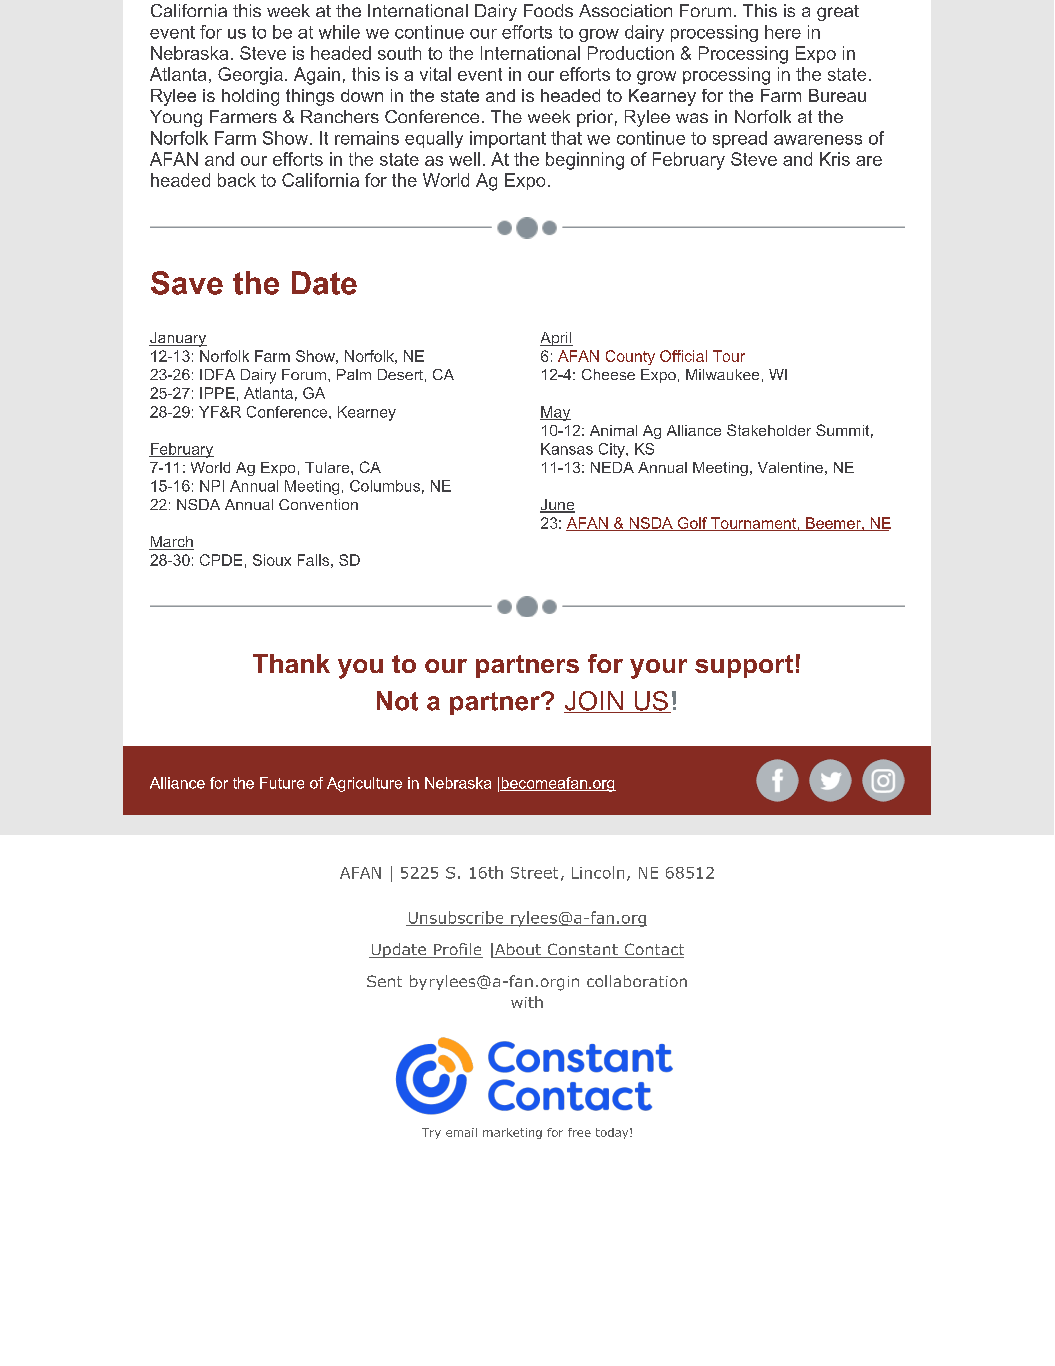  I want to click on Future, so click(282, 783).
